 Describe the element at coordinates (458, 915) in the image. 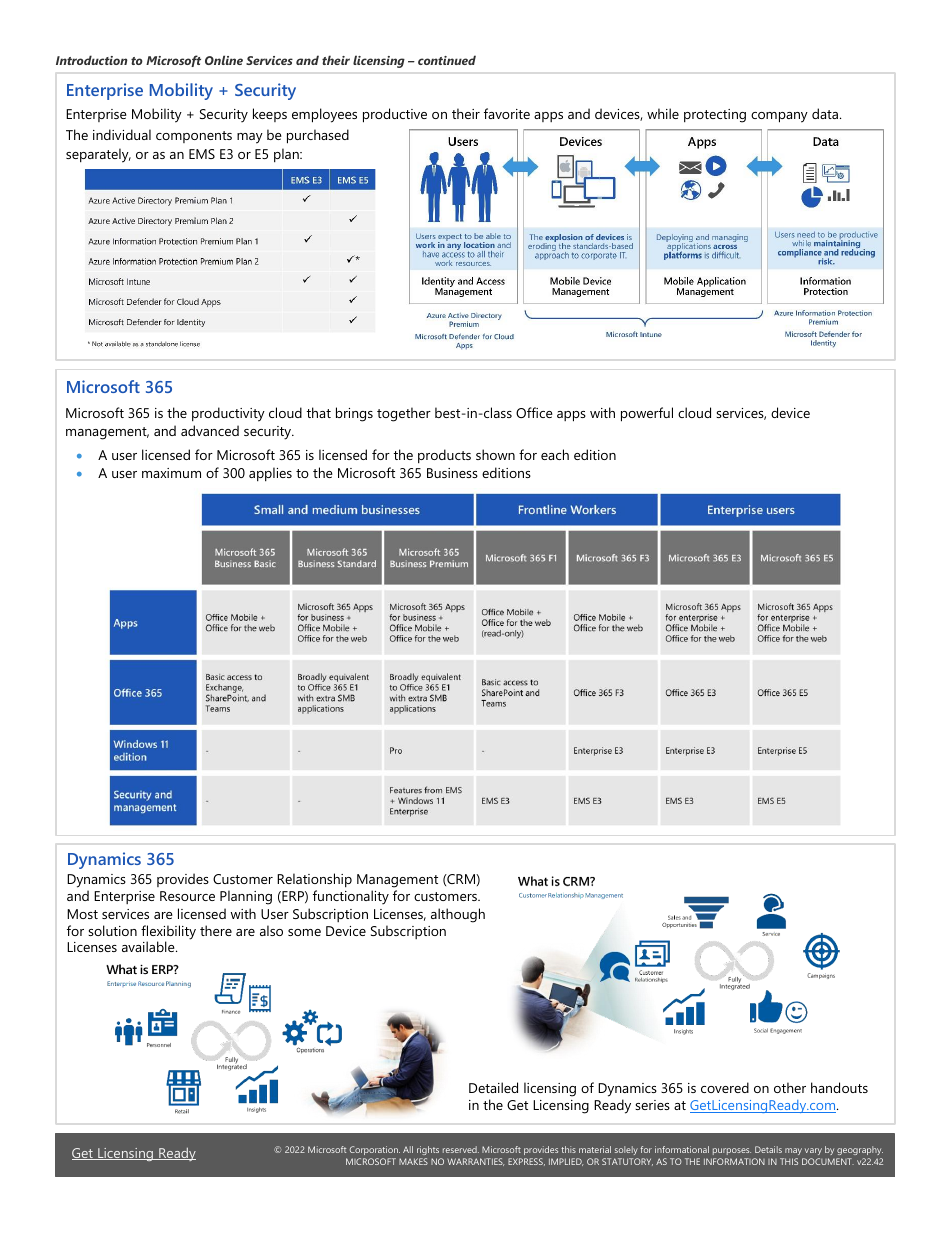

I see `although` at that location.
